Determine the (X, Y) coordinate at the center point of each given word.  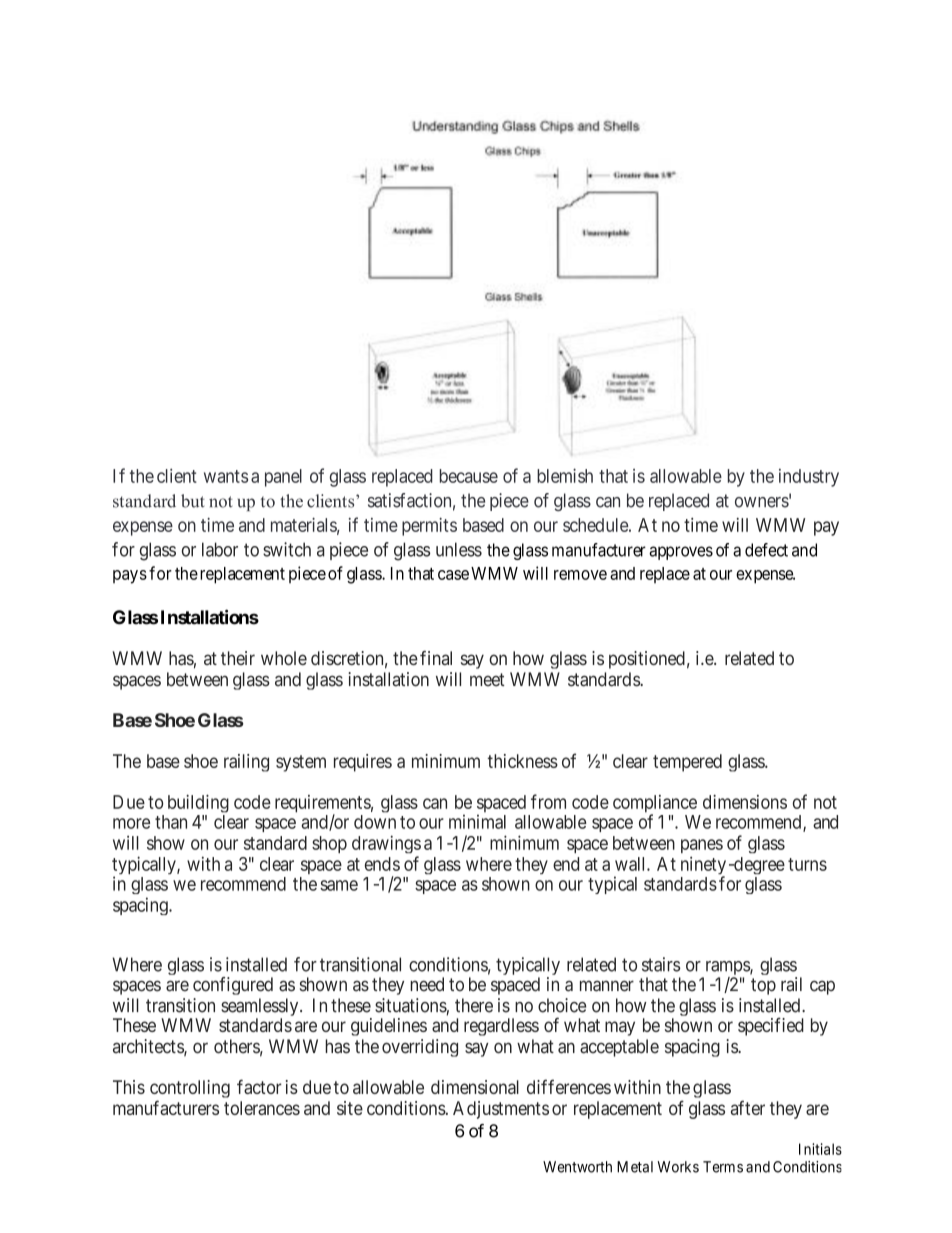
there (474, 1005)
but (193, 501)
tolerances (262, 1108)
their (238, 658)
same (339, 885)
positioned (647, 660)
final (436, 658)
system (301, 763)
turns (807, 864)
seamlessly (261, 1008)
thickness (523, 761)
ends (382, 864)
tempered (687, 763)
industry (809, 478)
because (469, 476)
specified (771, 1026)
